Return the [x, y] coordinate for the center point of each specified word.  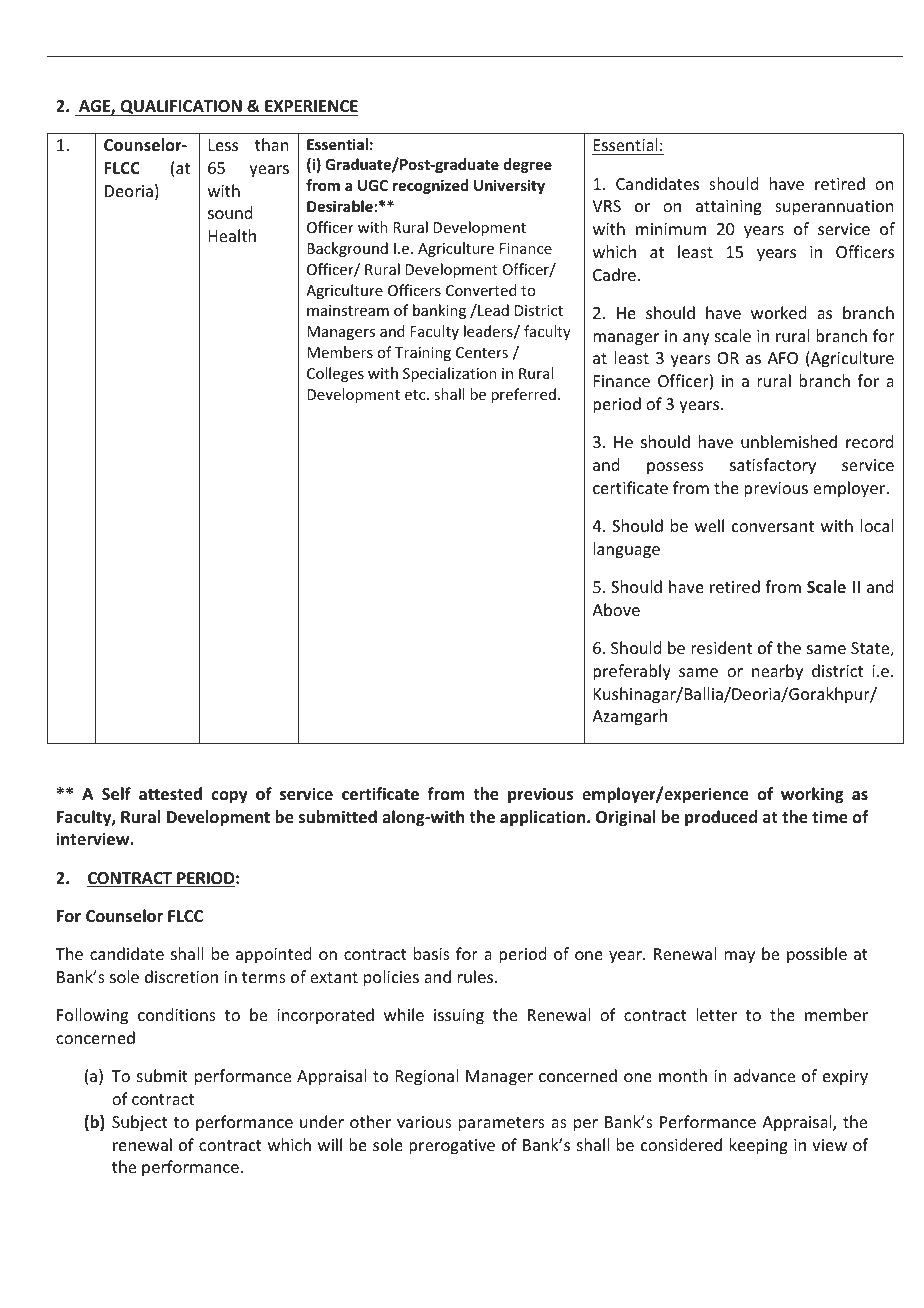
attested [170, 794]
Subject [140, 1123]
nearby [777, 672]
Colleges [335, 374]
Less [223, 145]
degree [527, 165]
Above [616, 609]
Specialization [450, 374]
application [544, 818]
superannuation [834, 208]
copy [229, 797]
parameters [502, 1124]
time [830, 817]
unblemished [789, 441]
